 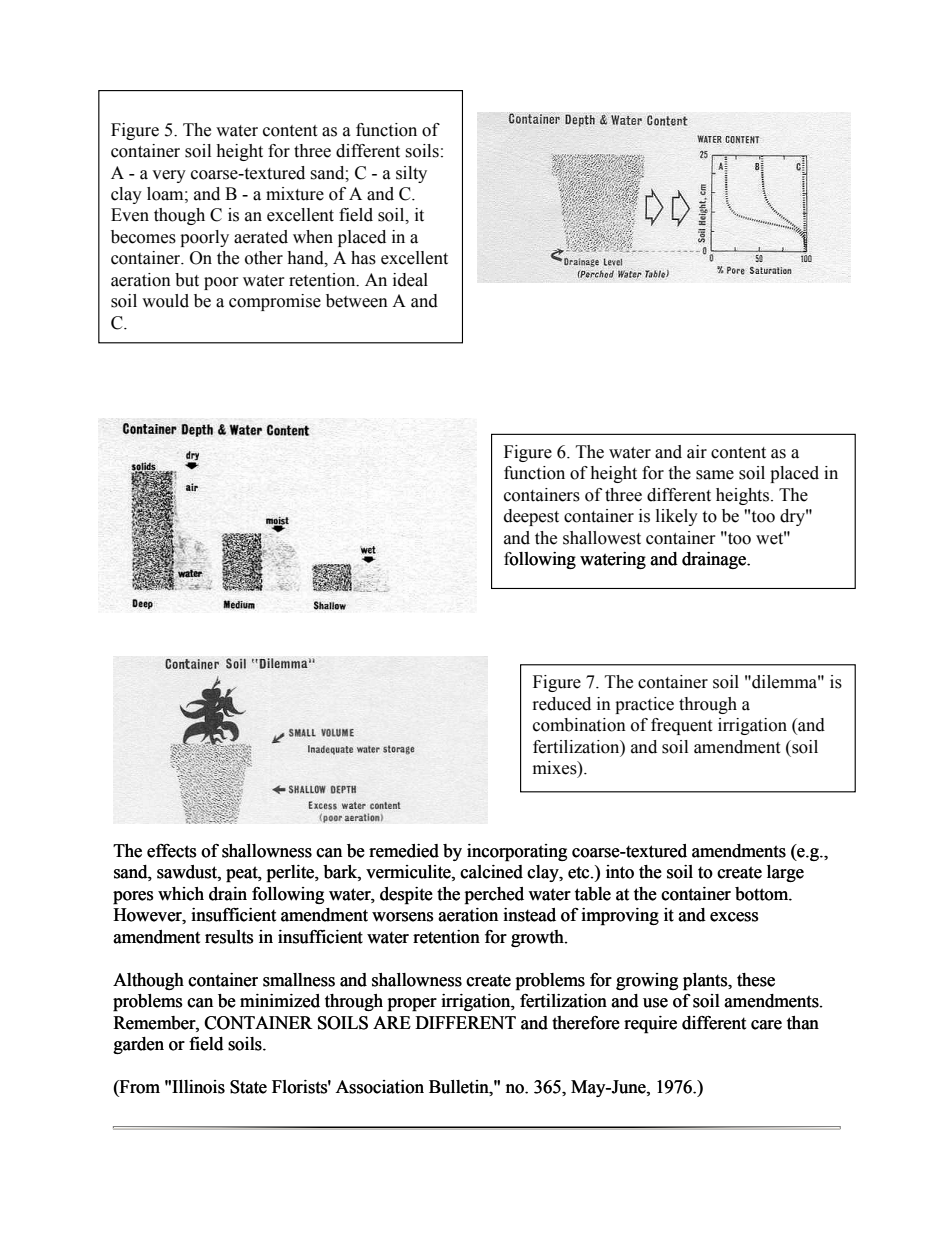 I want to click on silty, so click(x=411, y=174).
